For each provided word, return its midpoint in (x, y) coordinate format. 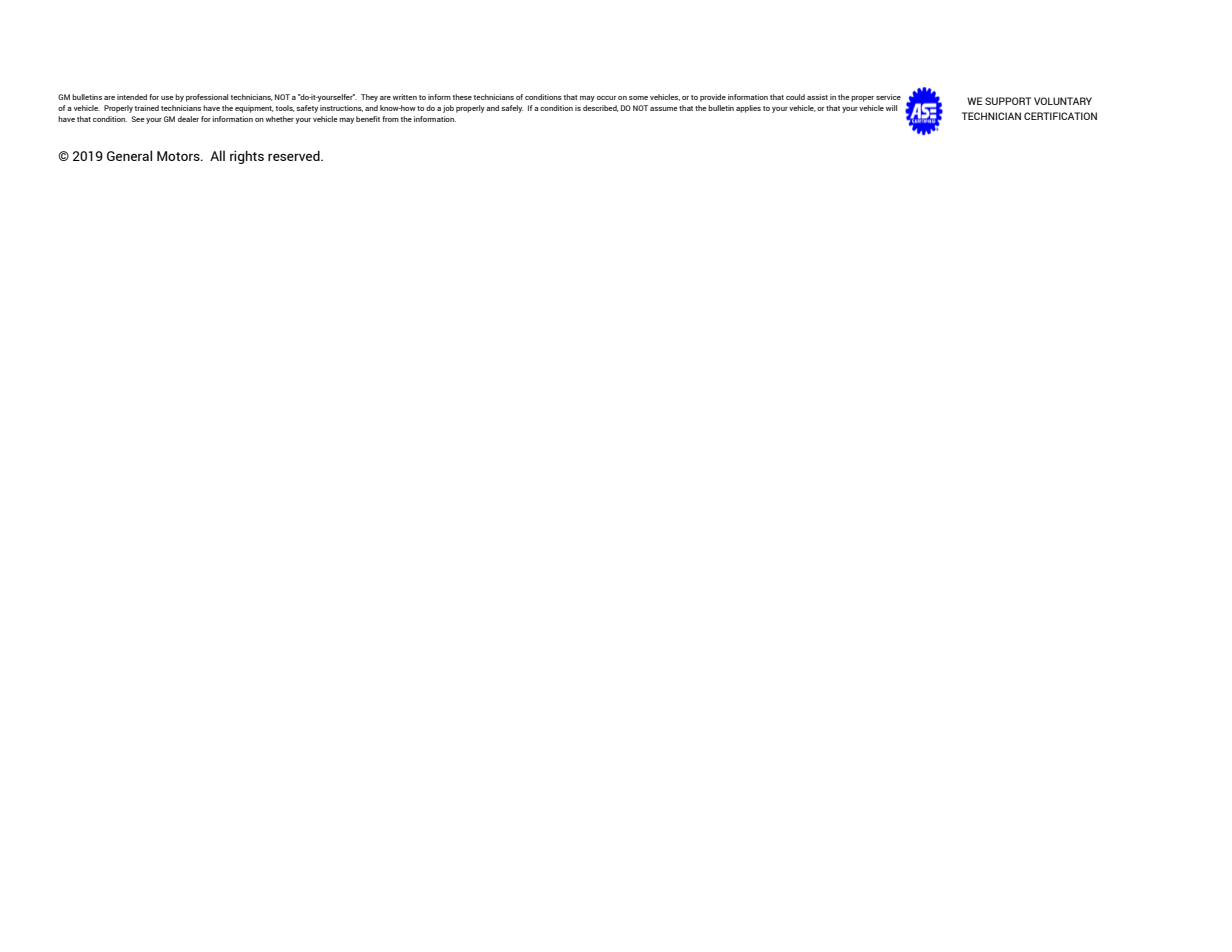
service (888, 97)
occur (606, 98)
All (217, 155)
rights (247, 157)
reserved (295, 156)
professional (207, 98)
